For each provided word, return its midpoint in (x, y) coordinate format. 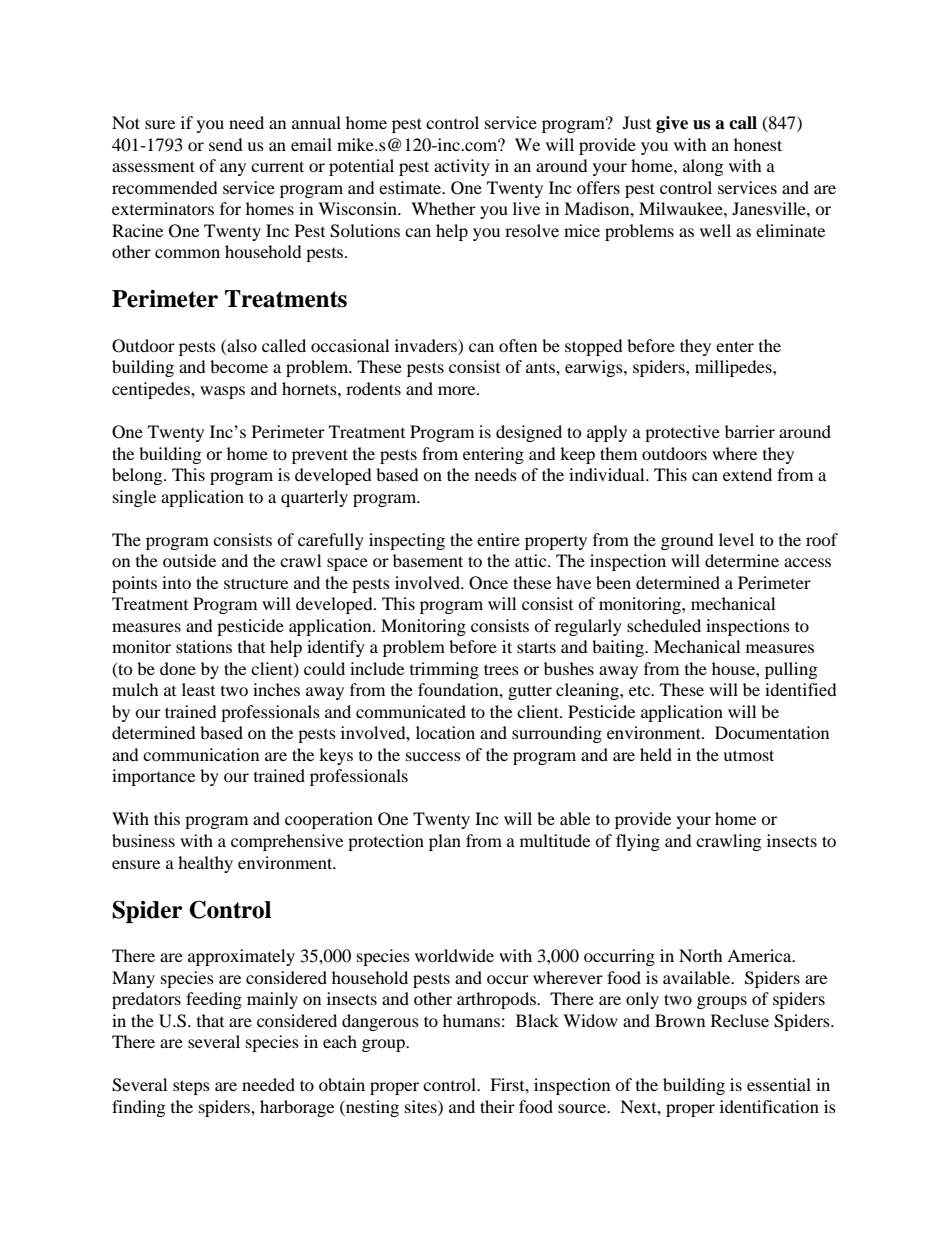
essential (779, 1084)
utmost (748, 755)
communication (201, 754)
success (433, 756)
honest (758, 144)
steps (191, 1087)
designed (529, 433)
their (497, 1106)
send (226, 144)
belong (138, 476)
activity (462, 167)
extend (747, 474)
